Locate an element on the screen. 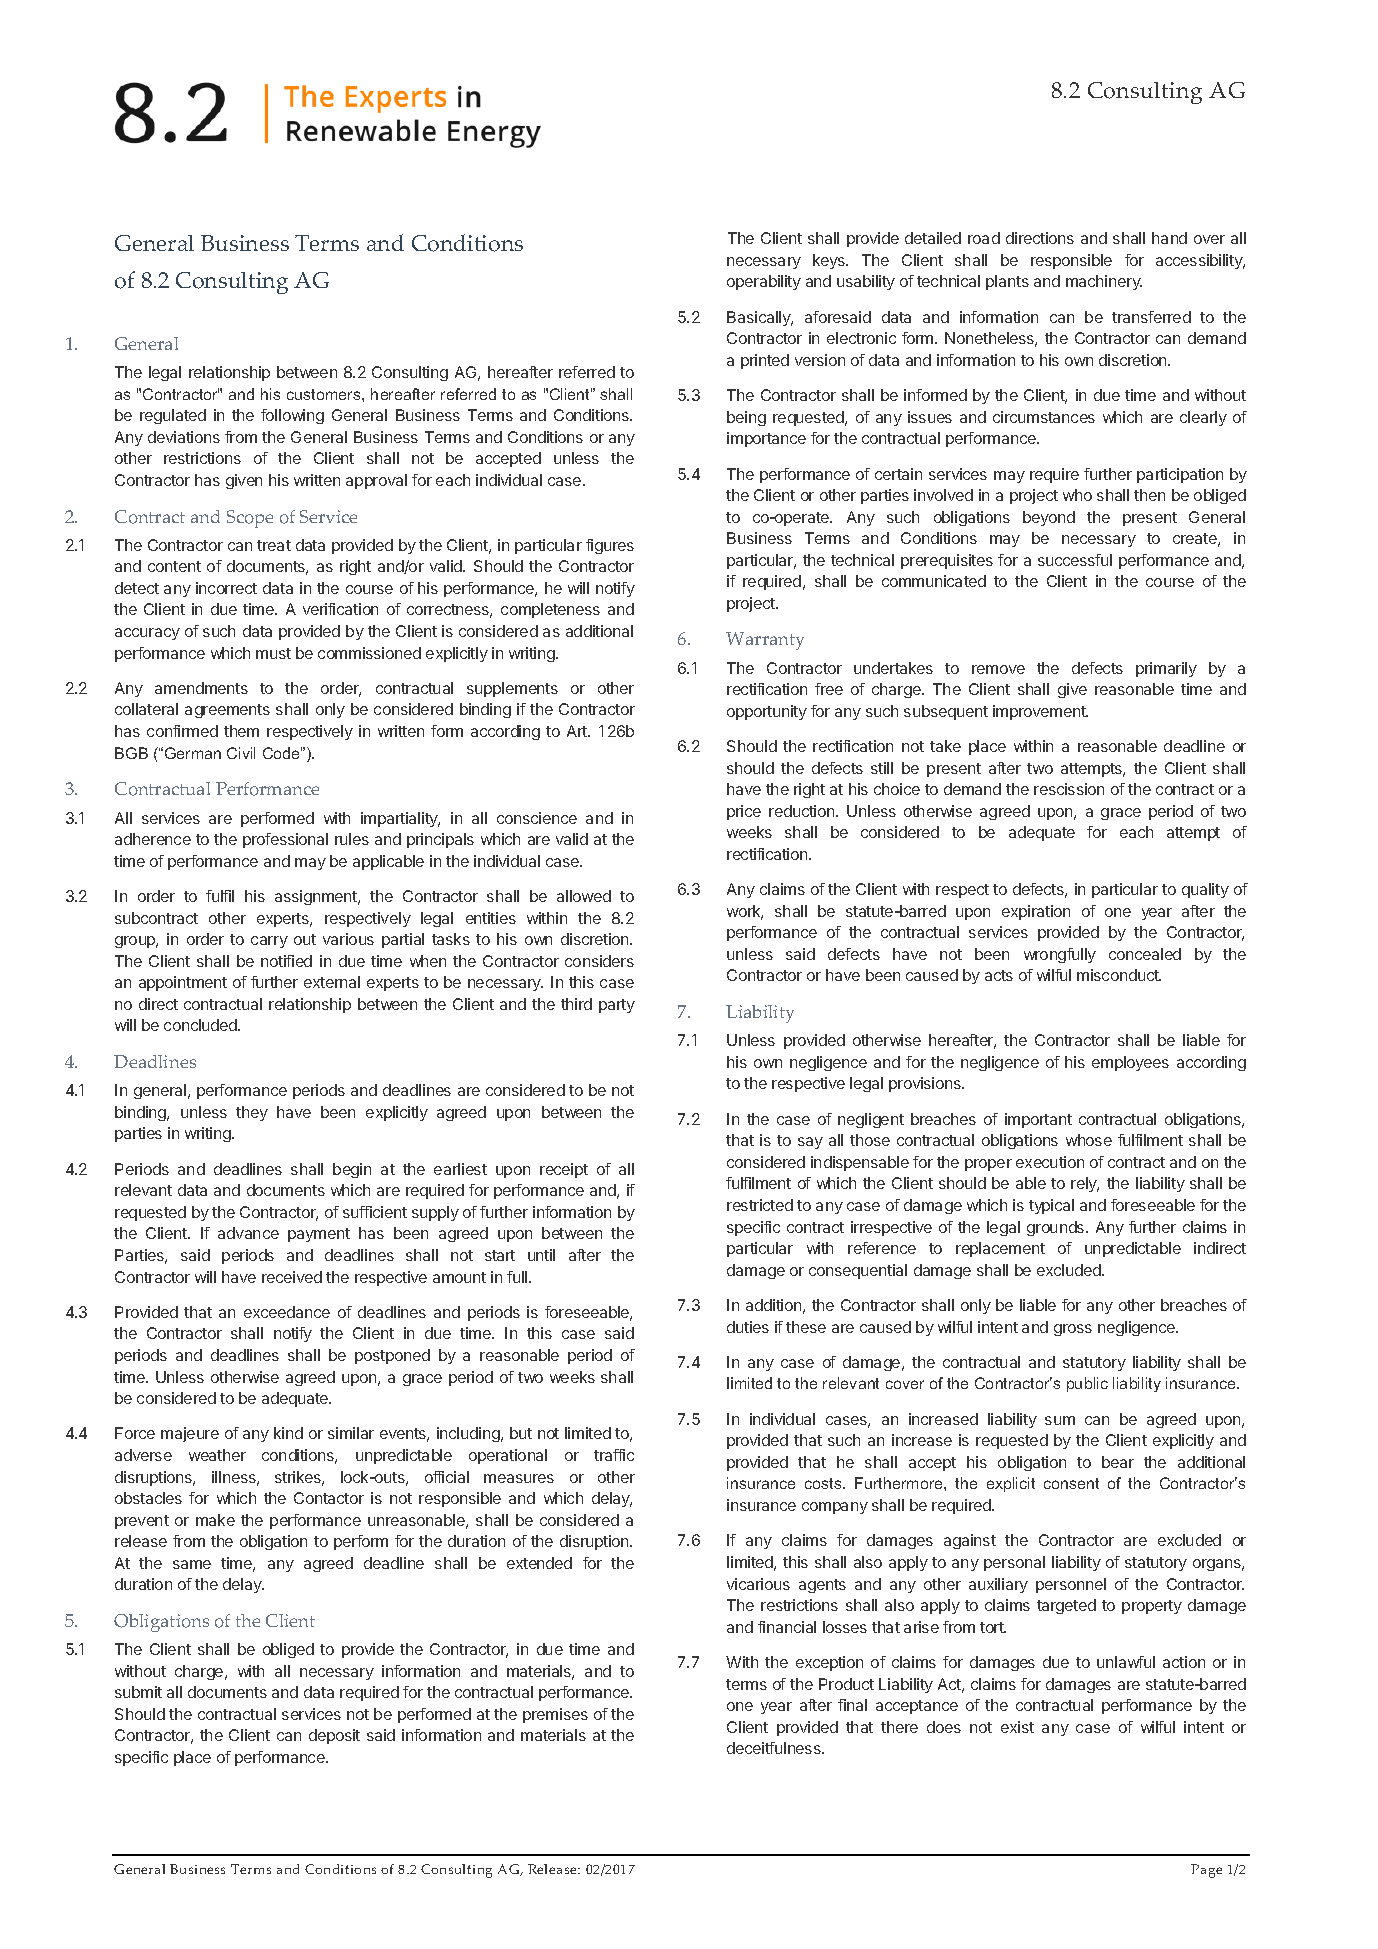 The image size is (1378, 1949). duties is located at coordinates (748, 1327).
